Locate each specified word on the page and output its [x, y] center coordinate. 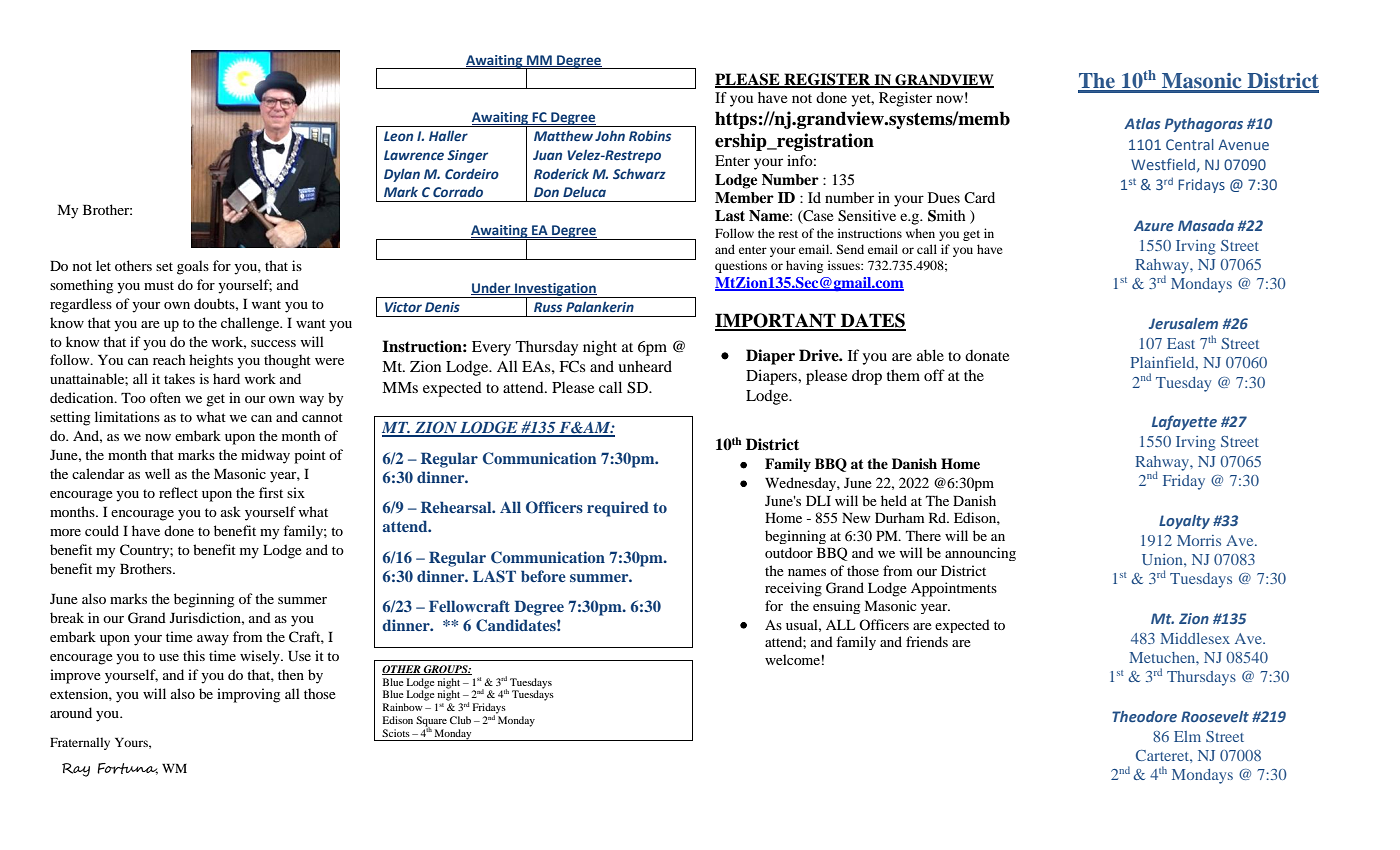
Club [460, 720]
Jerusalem [1183, 323]
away [213, 640]
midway [265, 456]
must [159, 285]
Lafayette [1184, 422]
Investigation [555, 290]
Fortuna [127, 769]
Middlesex [1195, 638]
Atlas [1142, 123]
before [543, 576]
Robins [650, 135]
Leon [398, 136]
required [618, 509]
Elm [1187, 736]
